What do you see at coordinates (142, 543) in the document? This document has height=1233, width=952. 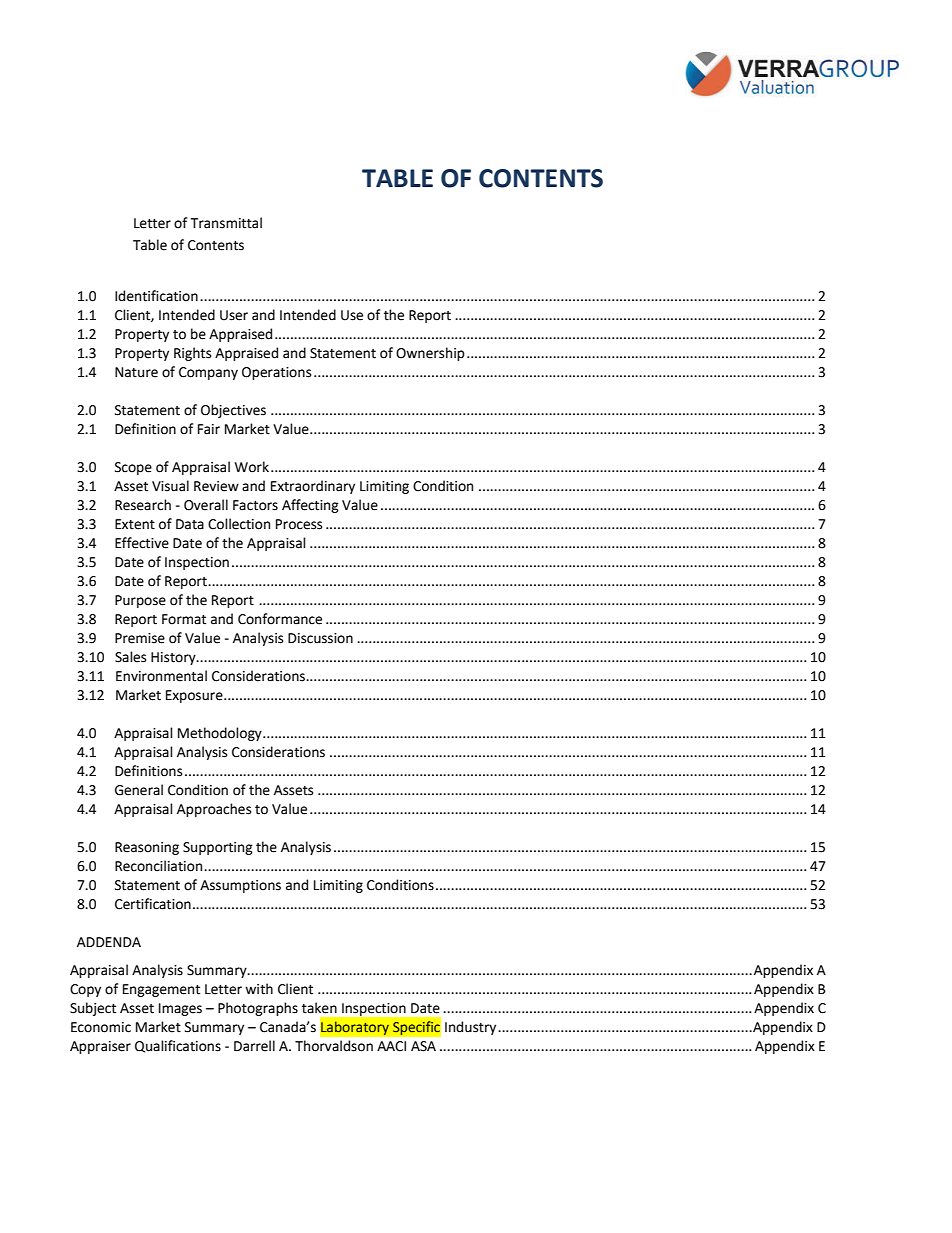 I see `Effective` at bounding box center [142, 543].
